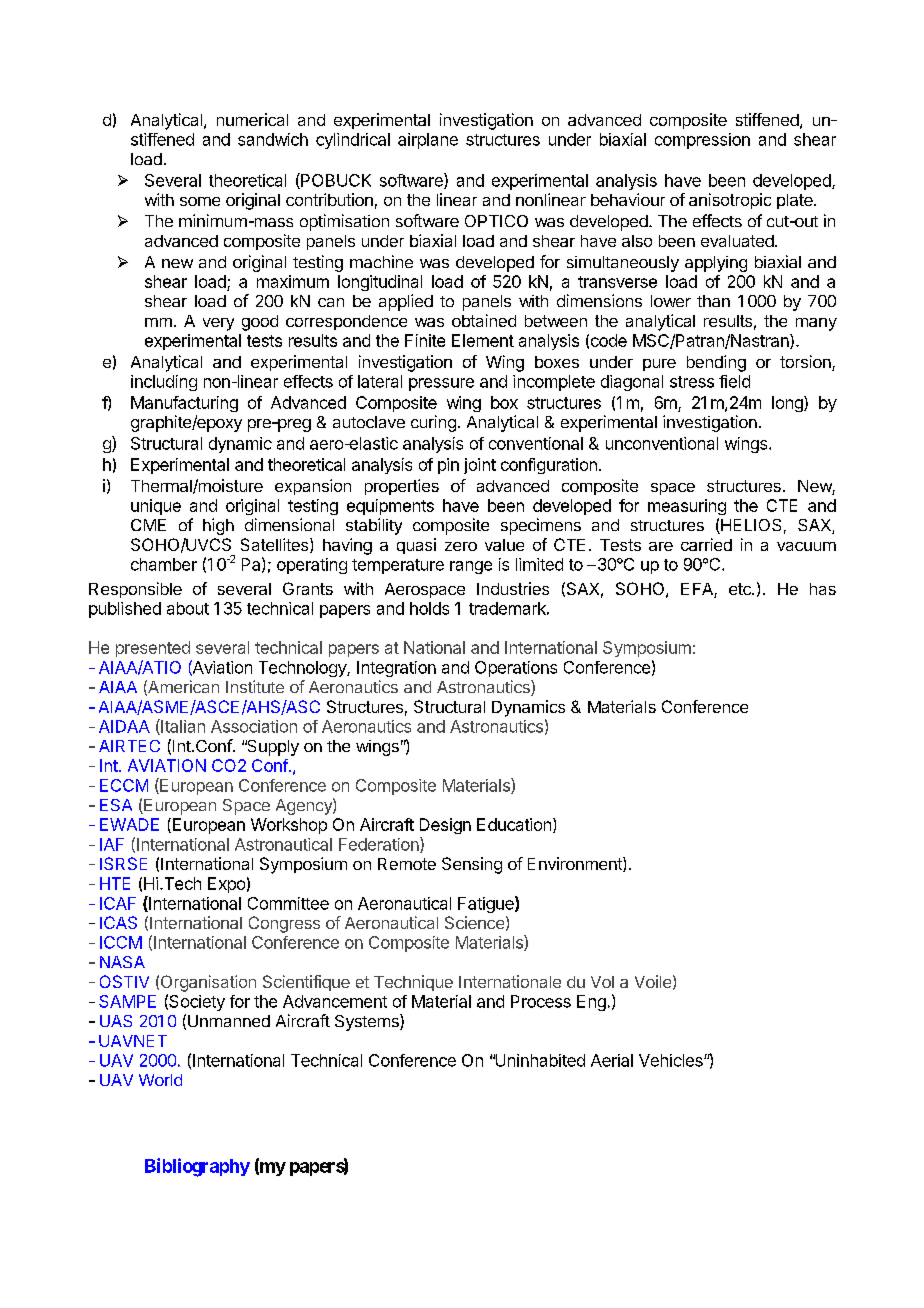 The height and width of the screenshot is (1308, 924). Describe the element at coordinates (445, 826) in the screenshot. I see `Design` at that location.
